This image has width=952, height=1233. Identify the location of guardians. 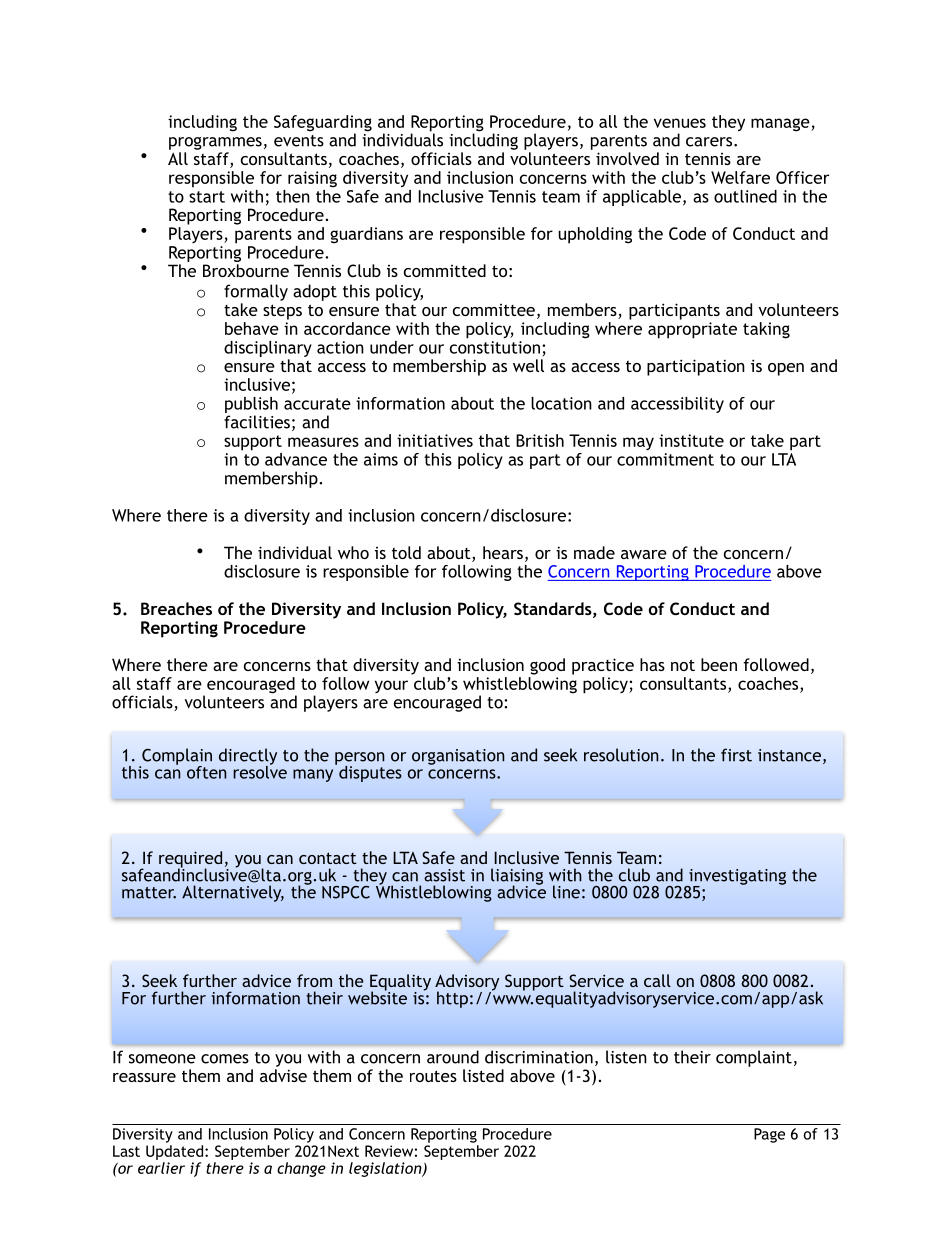
(366, 235).
